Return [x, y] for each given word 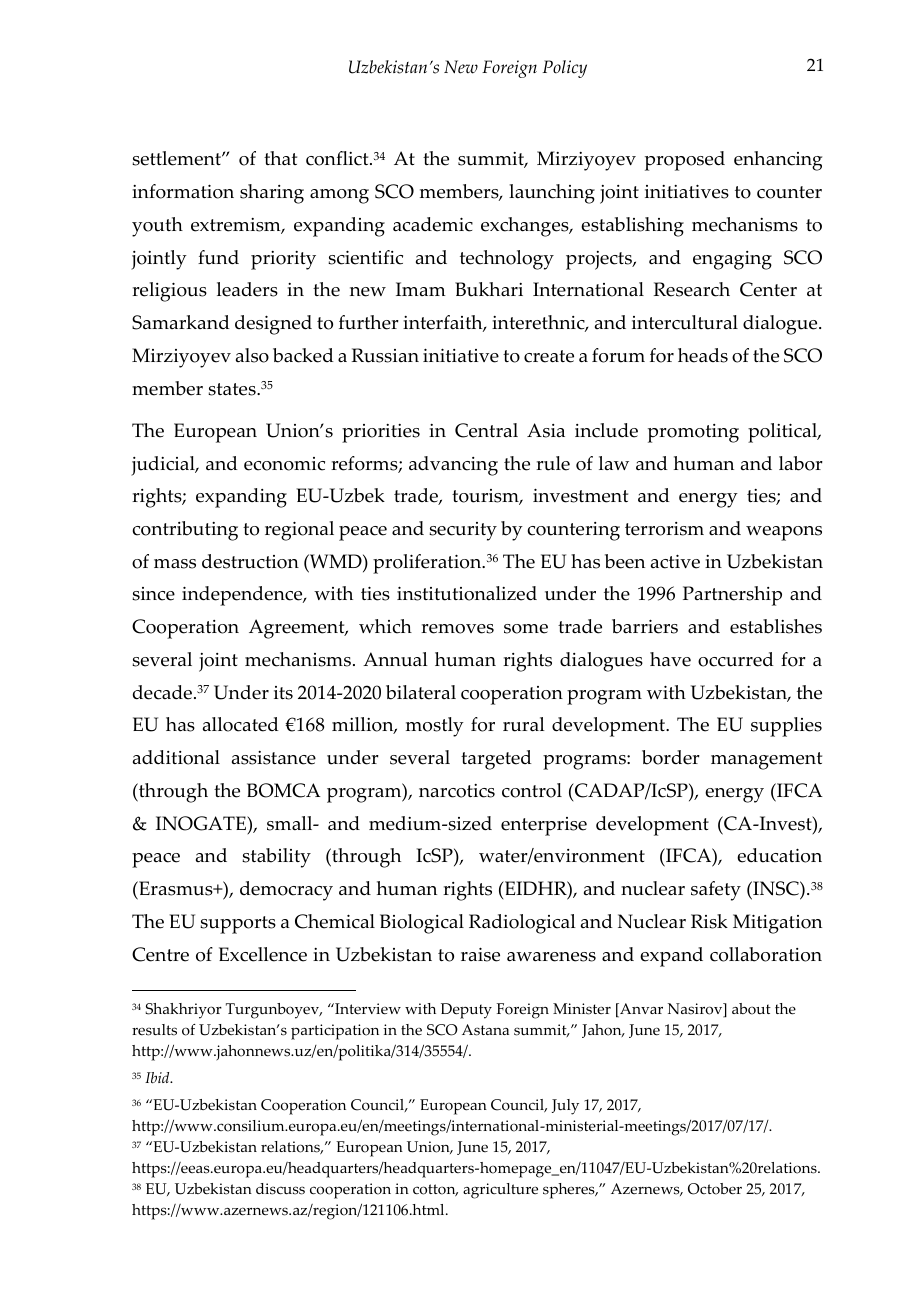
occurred [736, 659]
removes [457, 629]
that [280, 158]
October [715, 1189]
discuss [280, 1189]
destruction [250, 561]
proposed [685, 161]
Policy [564, 69]
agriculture [500, 1191]
